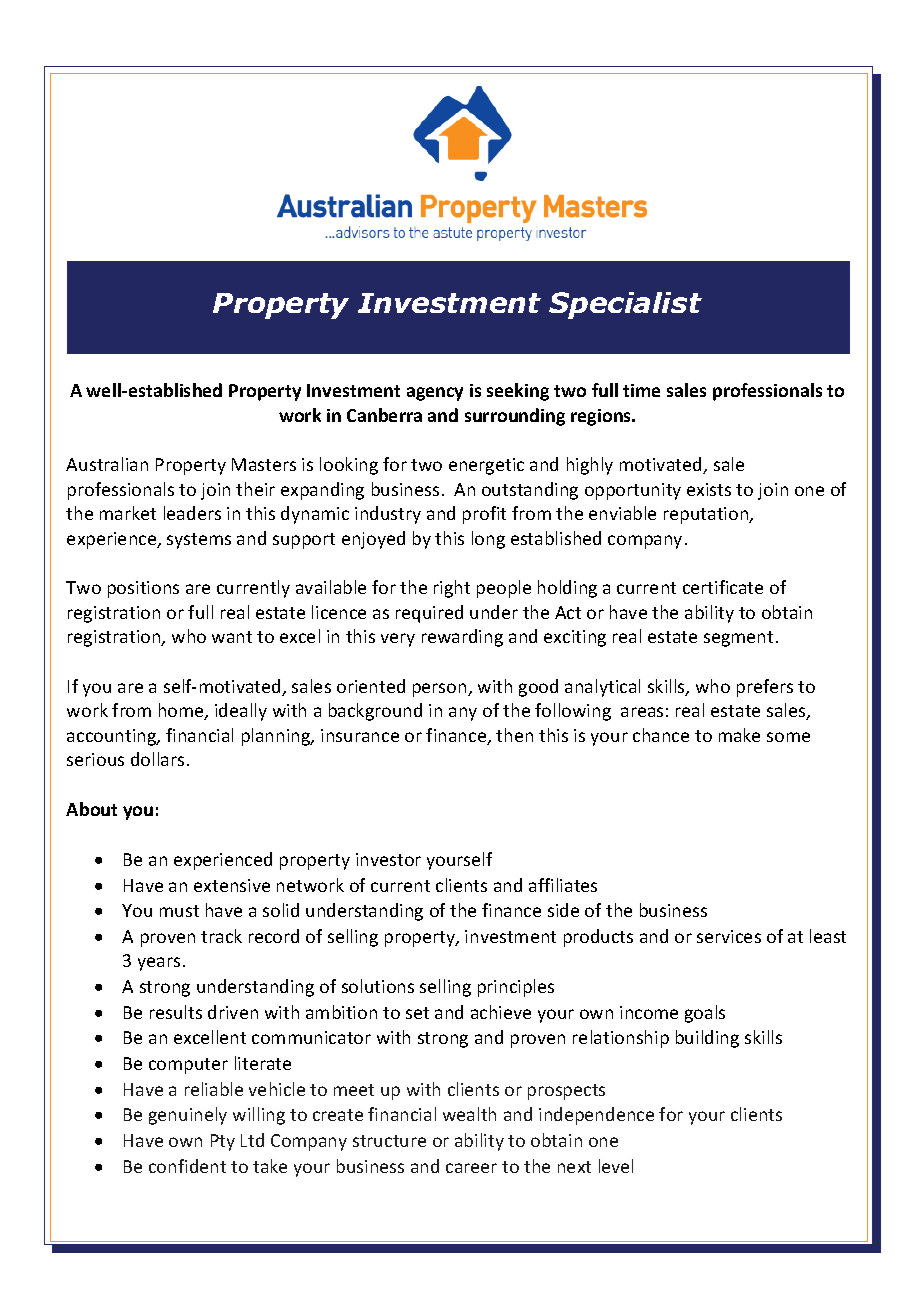 This screenshot has height=1308, width=924. Describe the element at coordinates (435, 394) in the screenshot. I see `agency` at that location.
